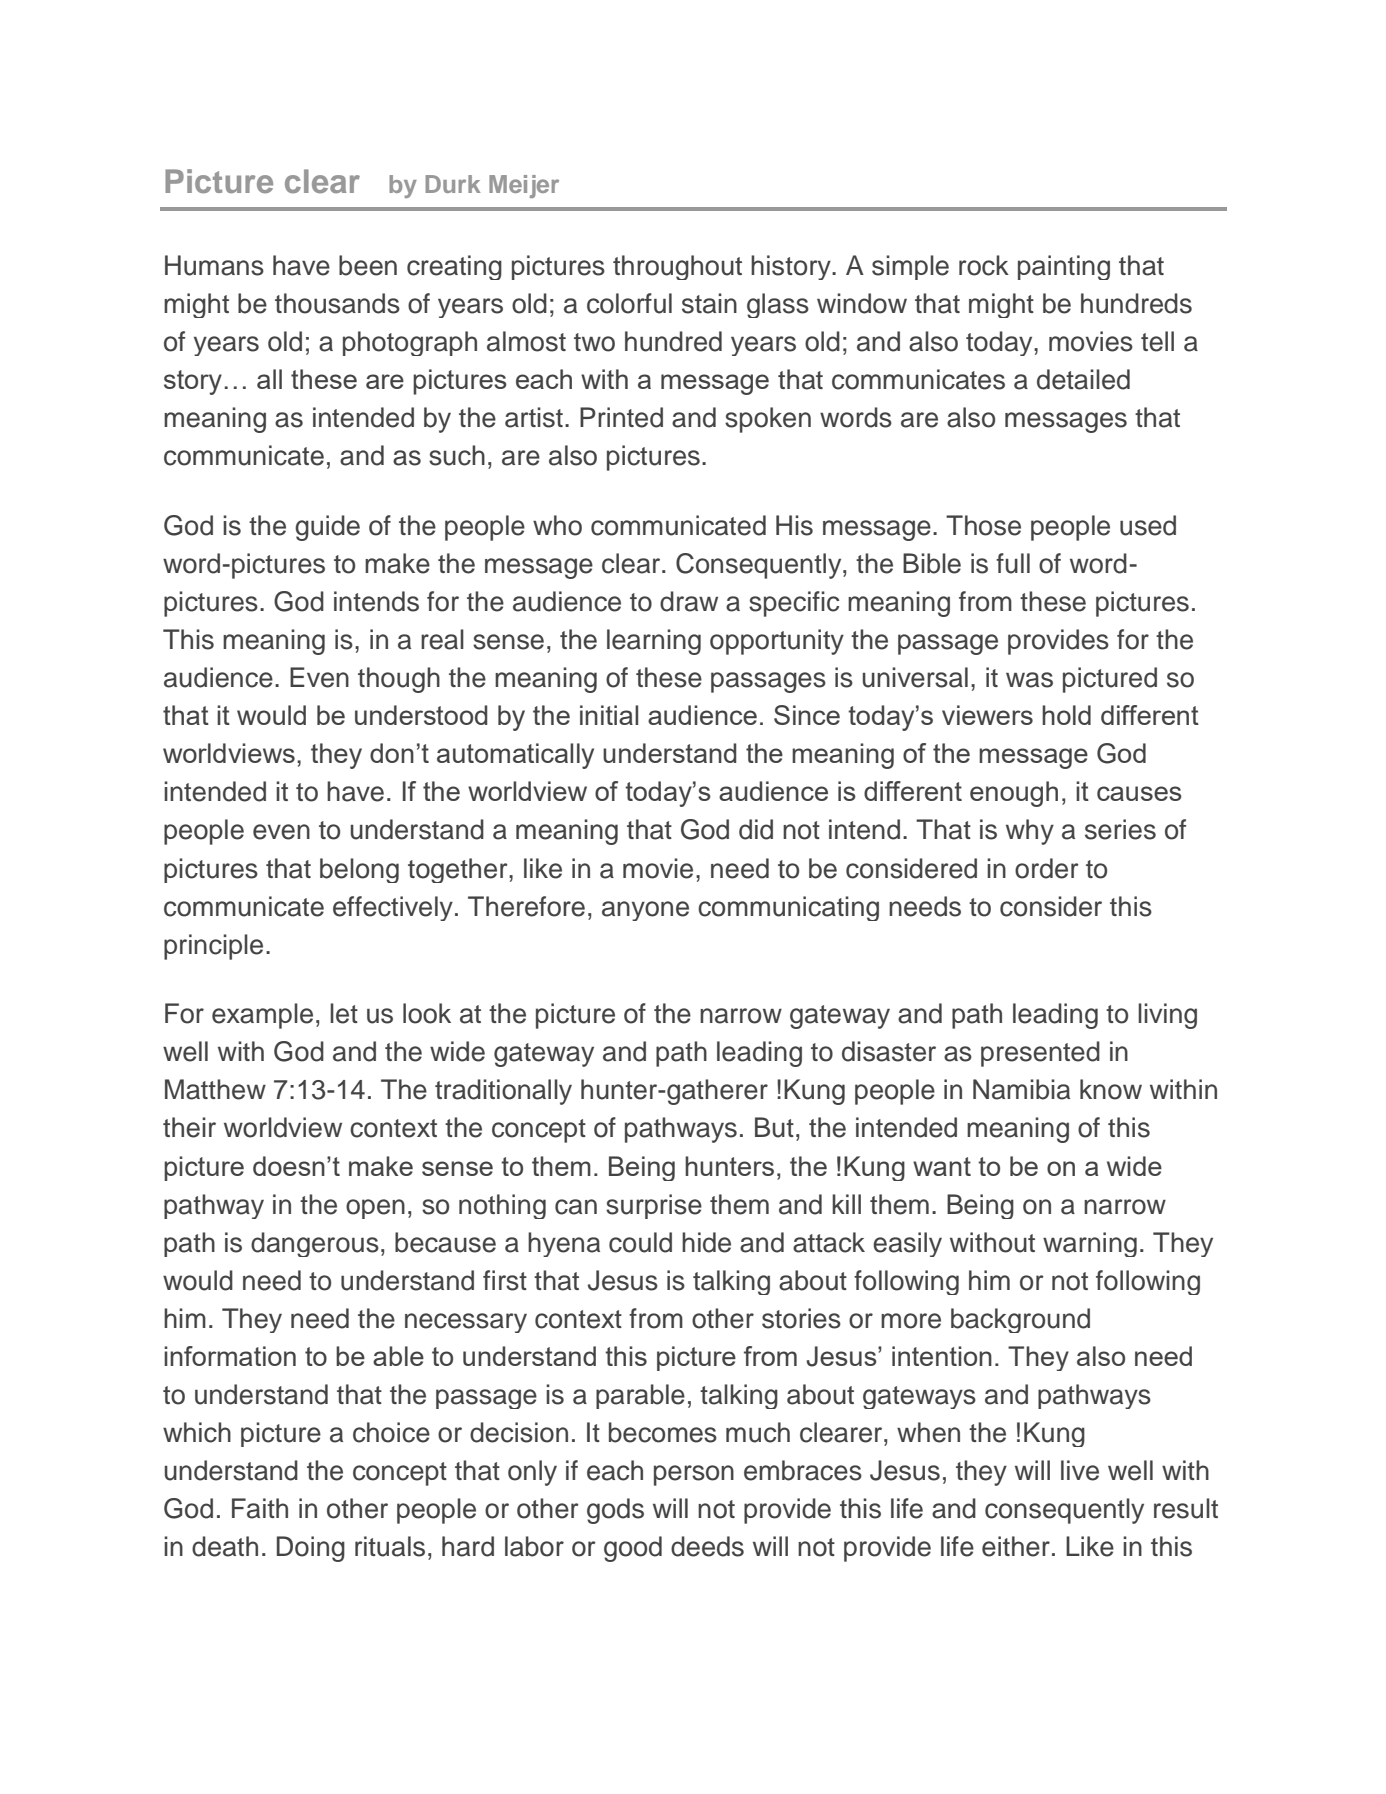 The height and width of the page is (1794, 1386). What do you see at coordinates (1111, 1089) in the page?
I see `know` at bounding box center [1111, 1089].
